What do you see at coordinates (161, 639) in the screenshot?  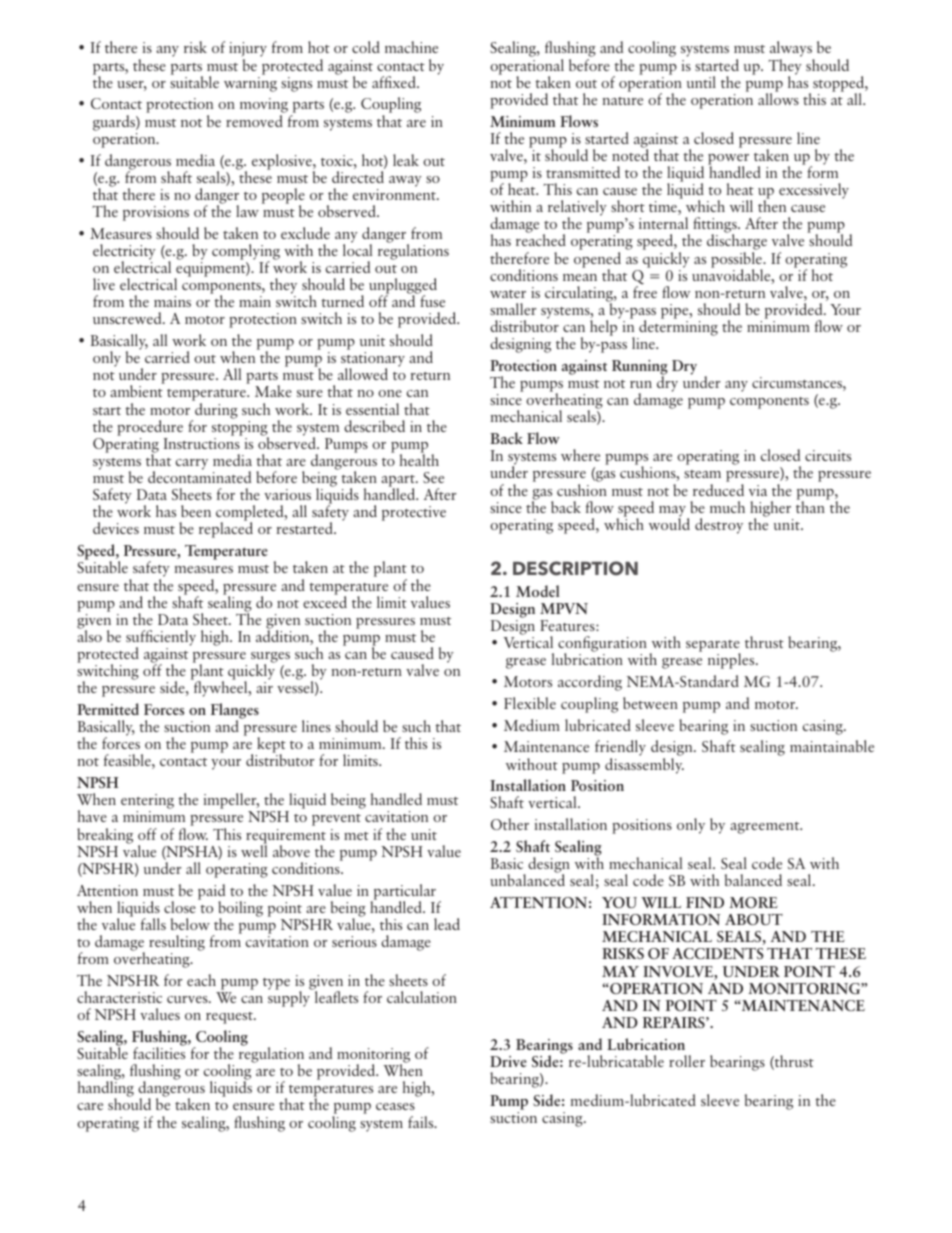 I see `sufficiently` at bounding box center [161, 639].
